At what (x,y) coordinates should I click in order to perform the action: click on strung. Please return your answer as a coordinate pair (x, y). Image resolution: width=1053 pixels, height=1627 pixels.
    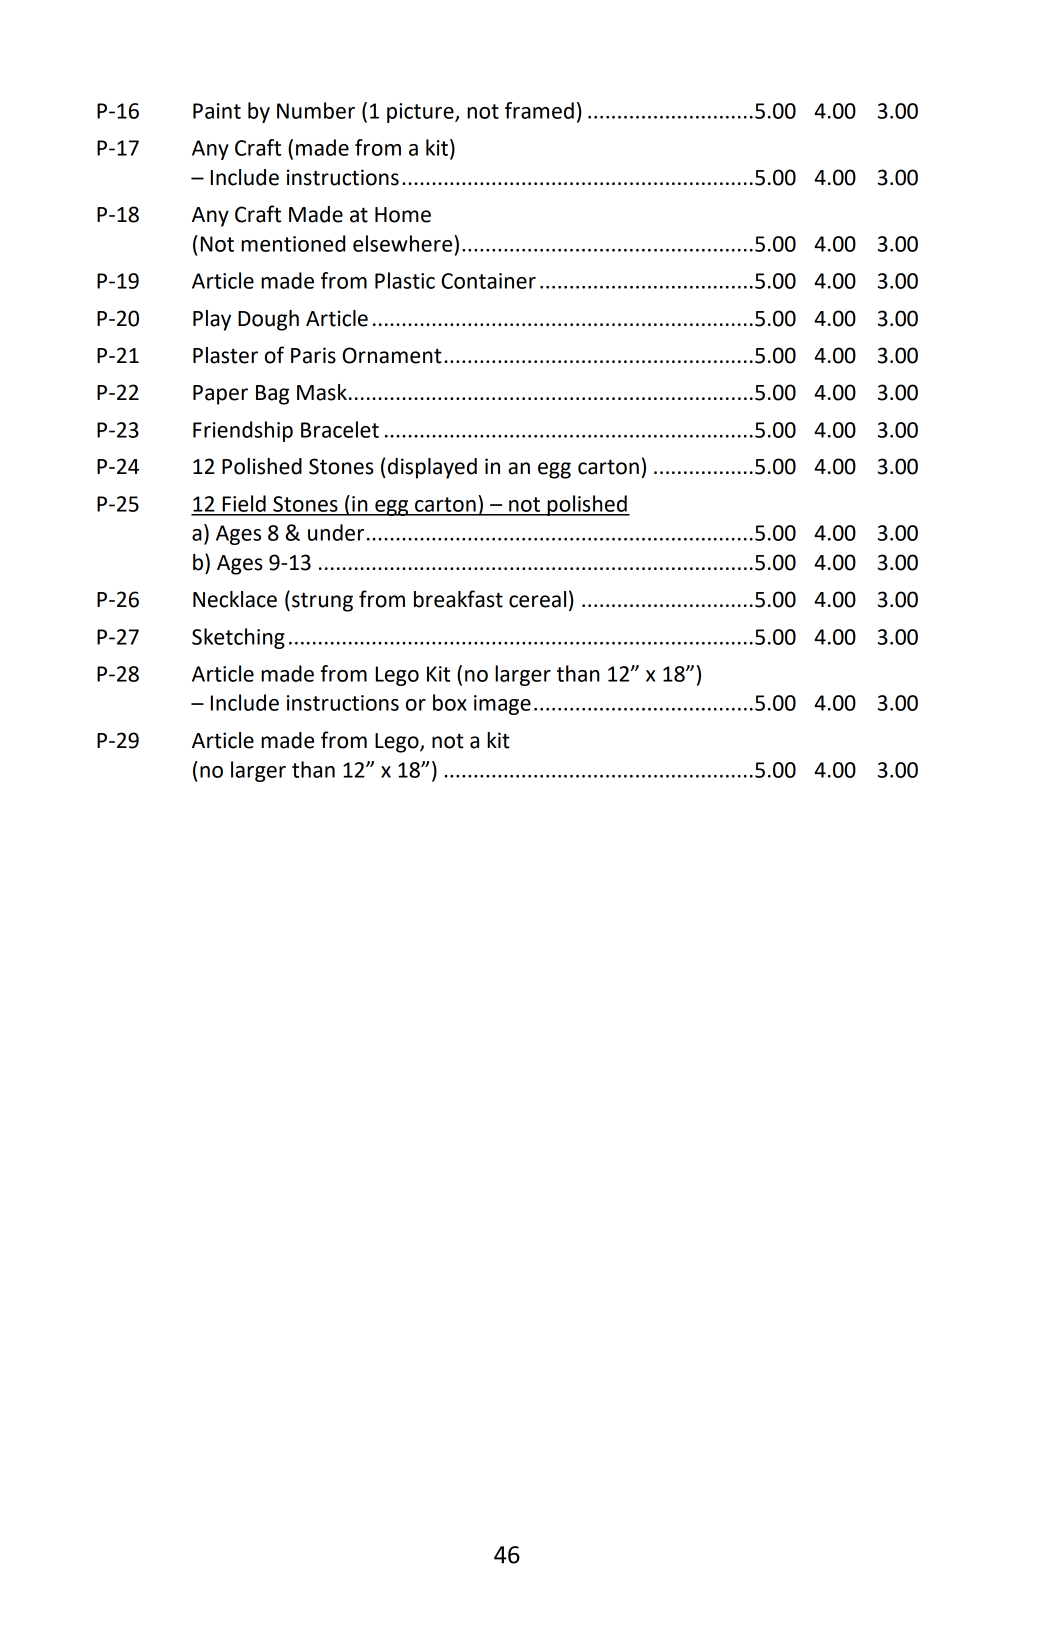
    Looking at the image, I should click on (322, 602).
